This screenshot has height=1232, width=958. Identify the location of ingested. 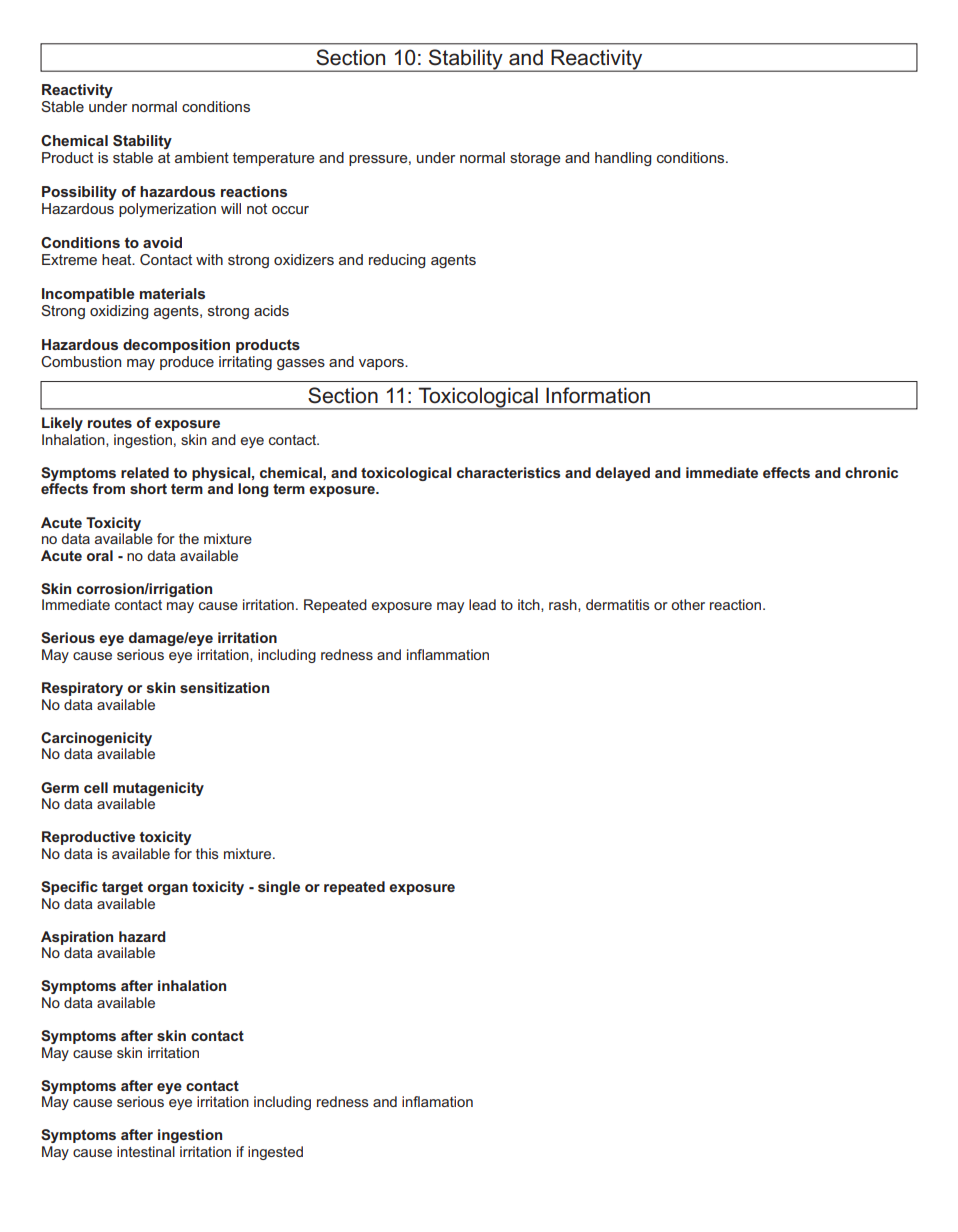
(275, 1153).
